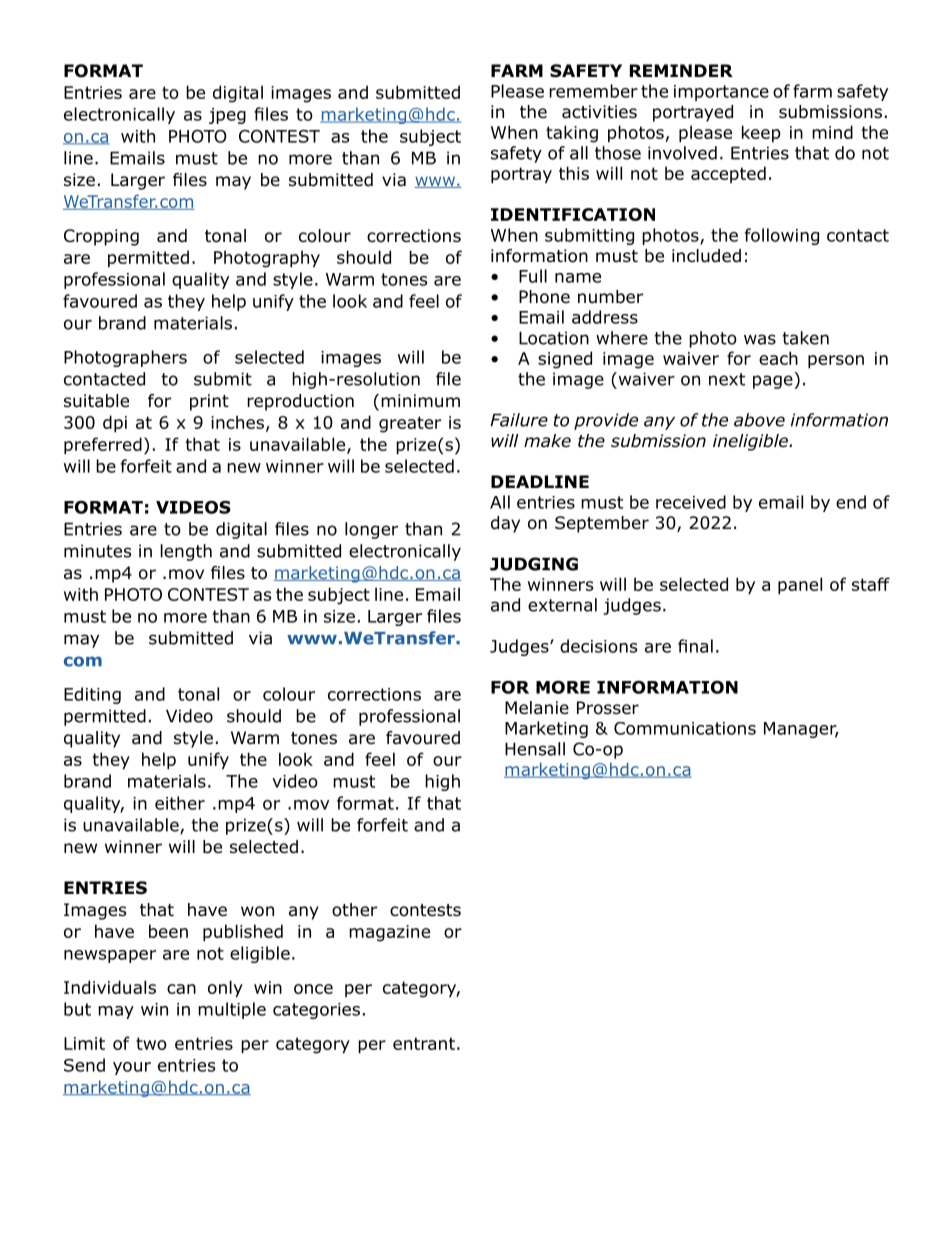 This image has height=1233, width=952. I want to click on panel, so click(800, 585).
